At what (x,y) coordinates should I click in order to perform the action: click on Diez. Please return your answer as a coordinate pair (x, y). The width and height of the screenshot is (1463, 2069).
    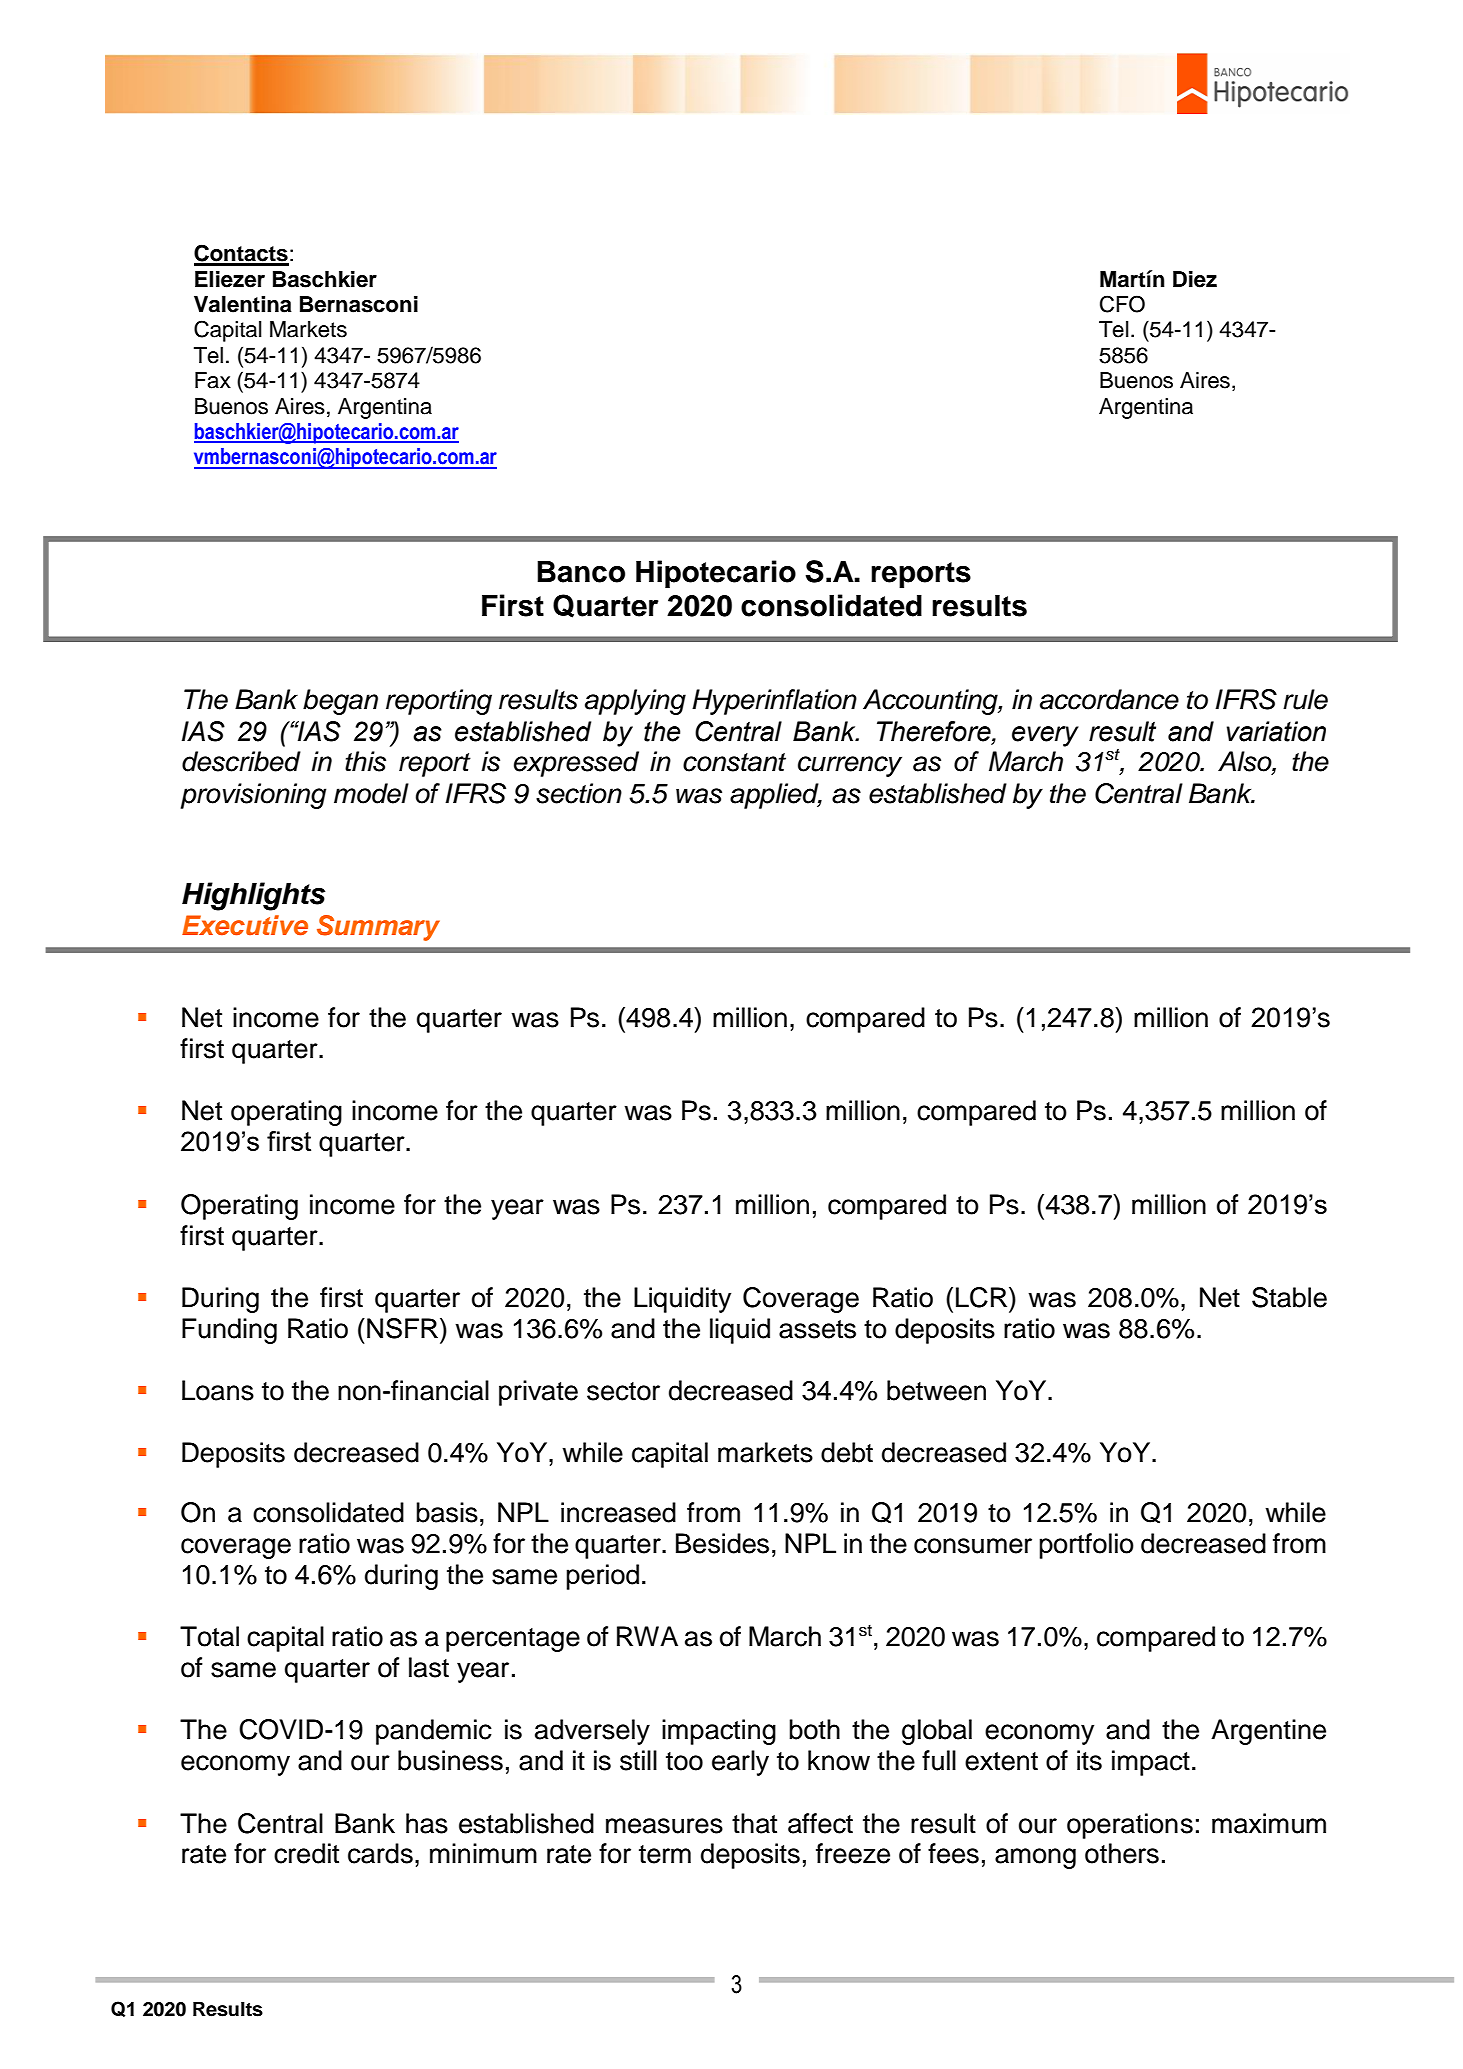
    Looking at the image, I should click on (1195, 279).
